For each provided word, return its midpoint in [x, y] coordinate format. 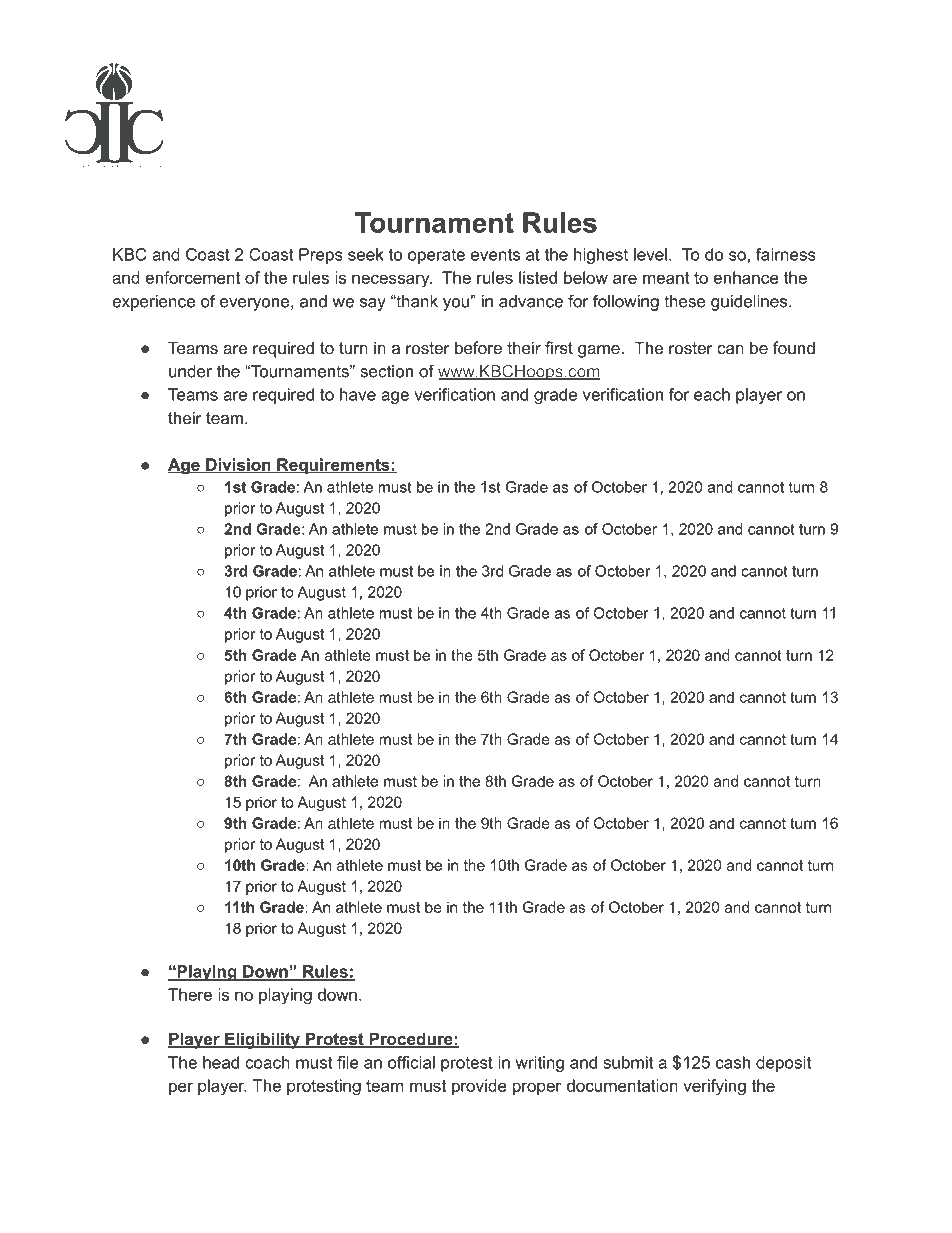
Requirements [333, 466]
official [411, 1062]
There [190, 994]
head [221, 1062]
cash [733, 1062]
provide [479, 1087]
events [495, 255]
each [712, 394]
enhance [746, 277]
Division [238, 465]
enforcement [193, 277]
